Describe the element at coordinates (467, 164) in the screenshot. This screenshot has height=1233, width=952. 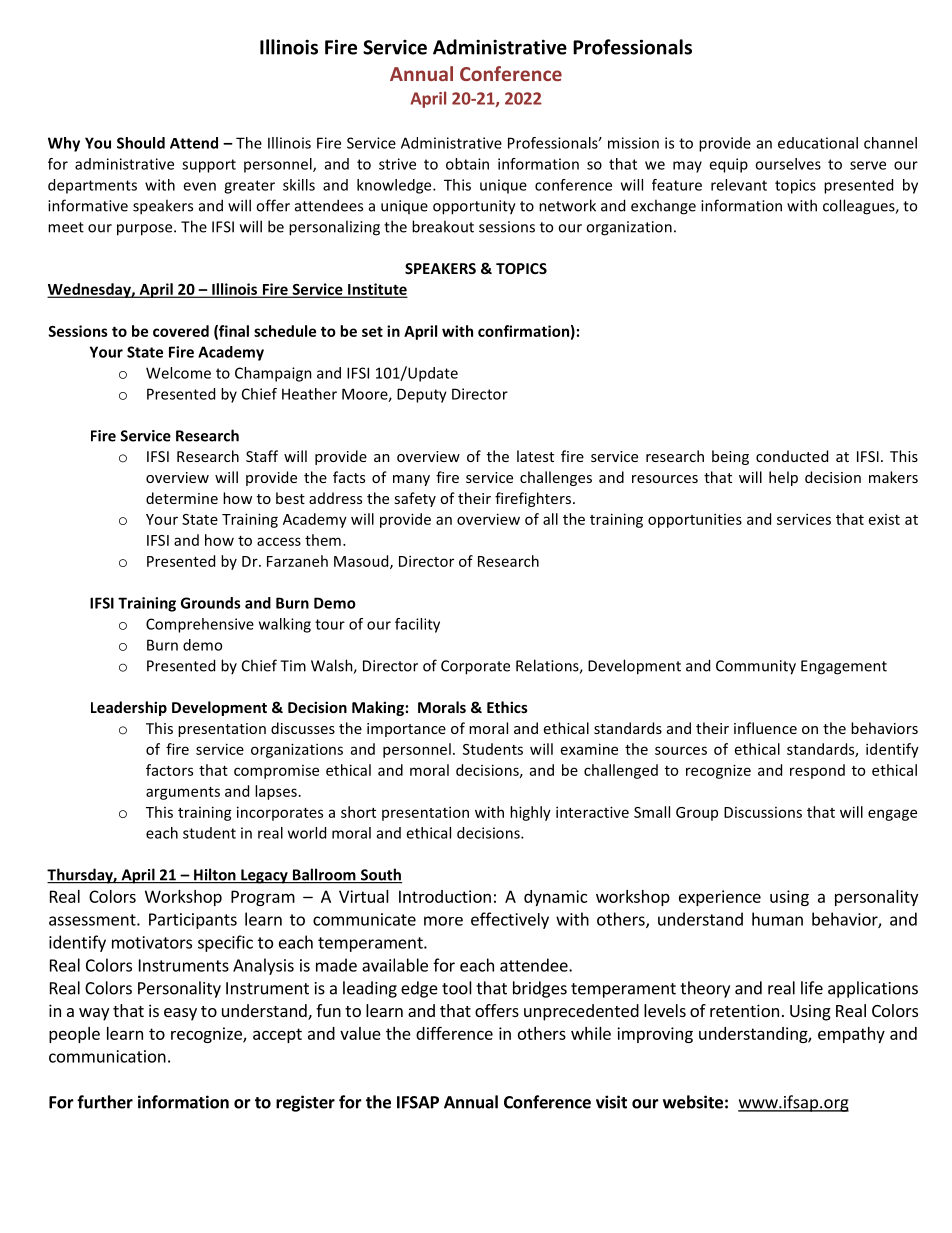
I see `obtain` at that location.
